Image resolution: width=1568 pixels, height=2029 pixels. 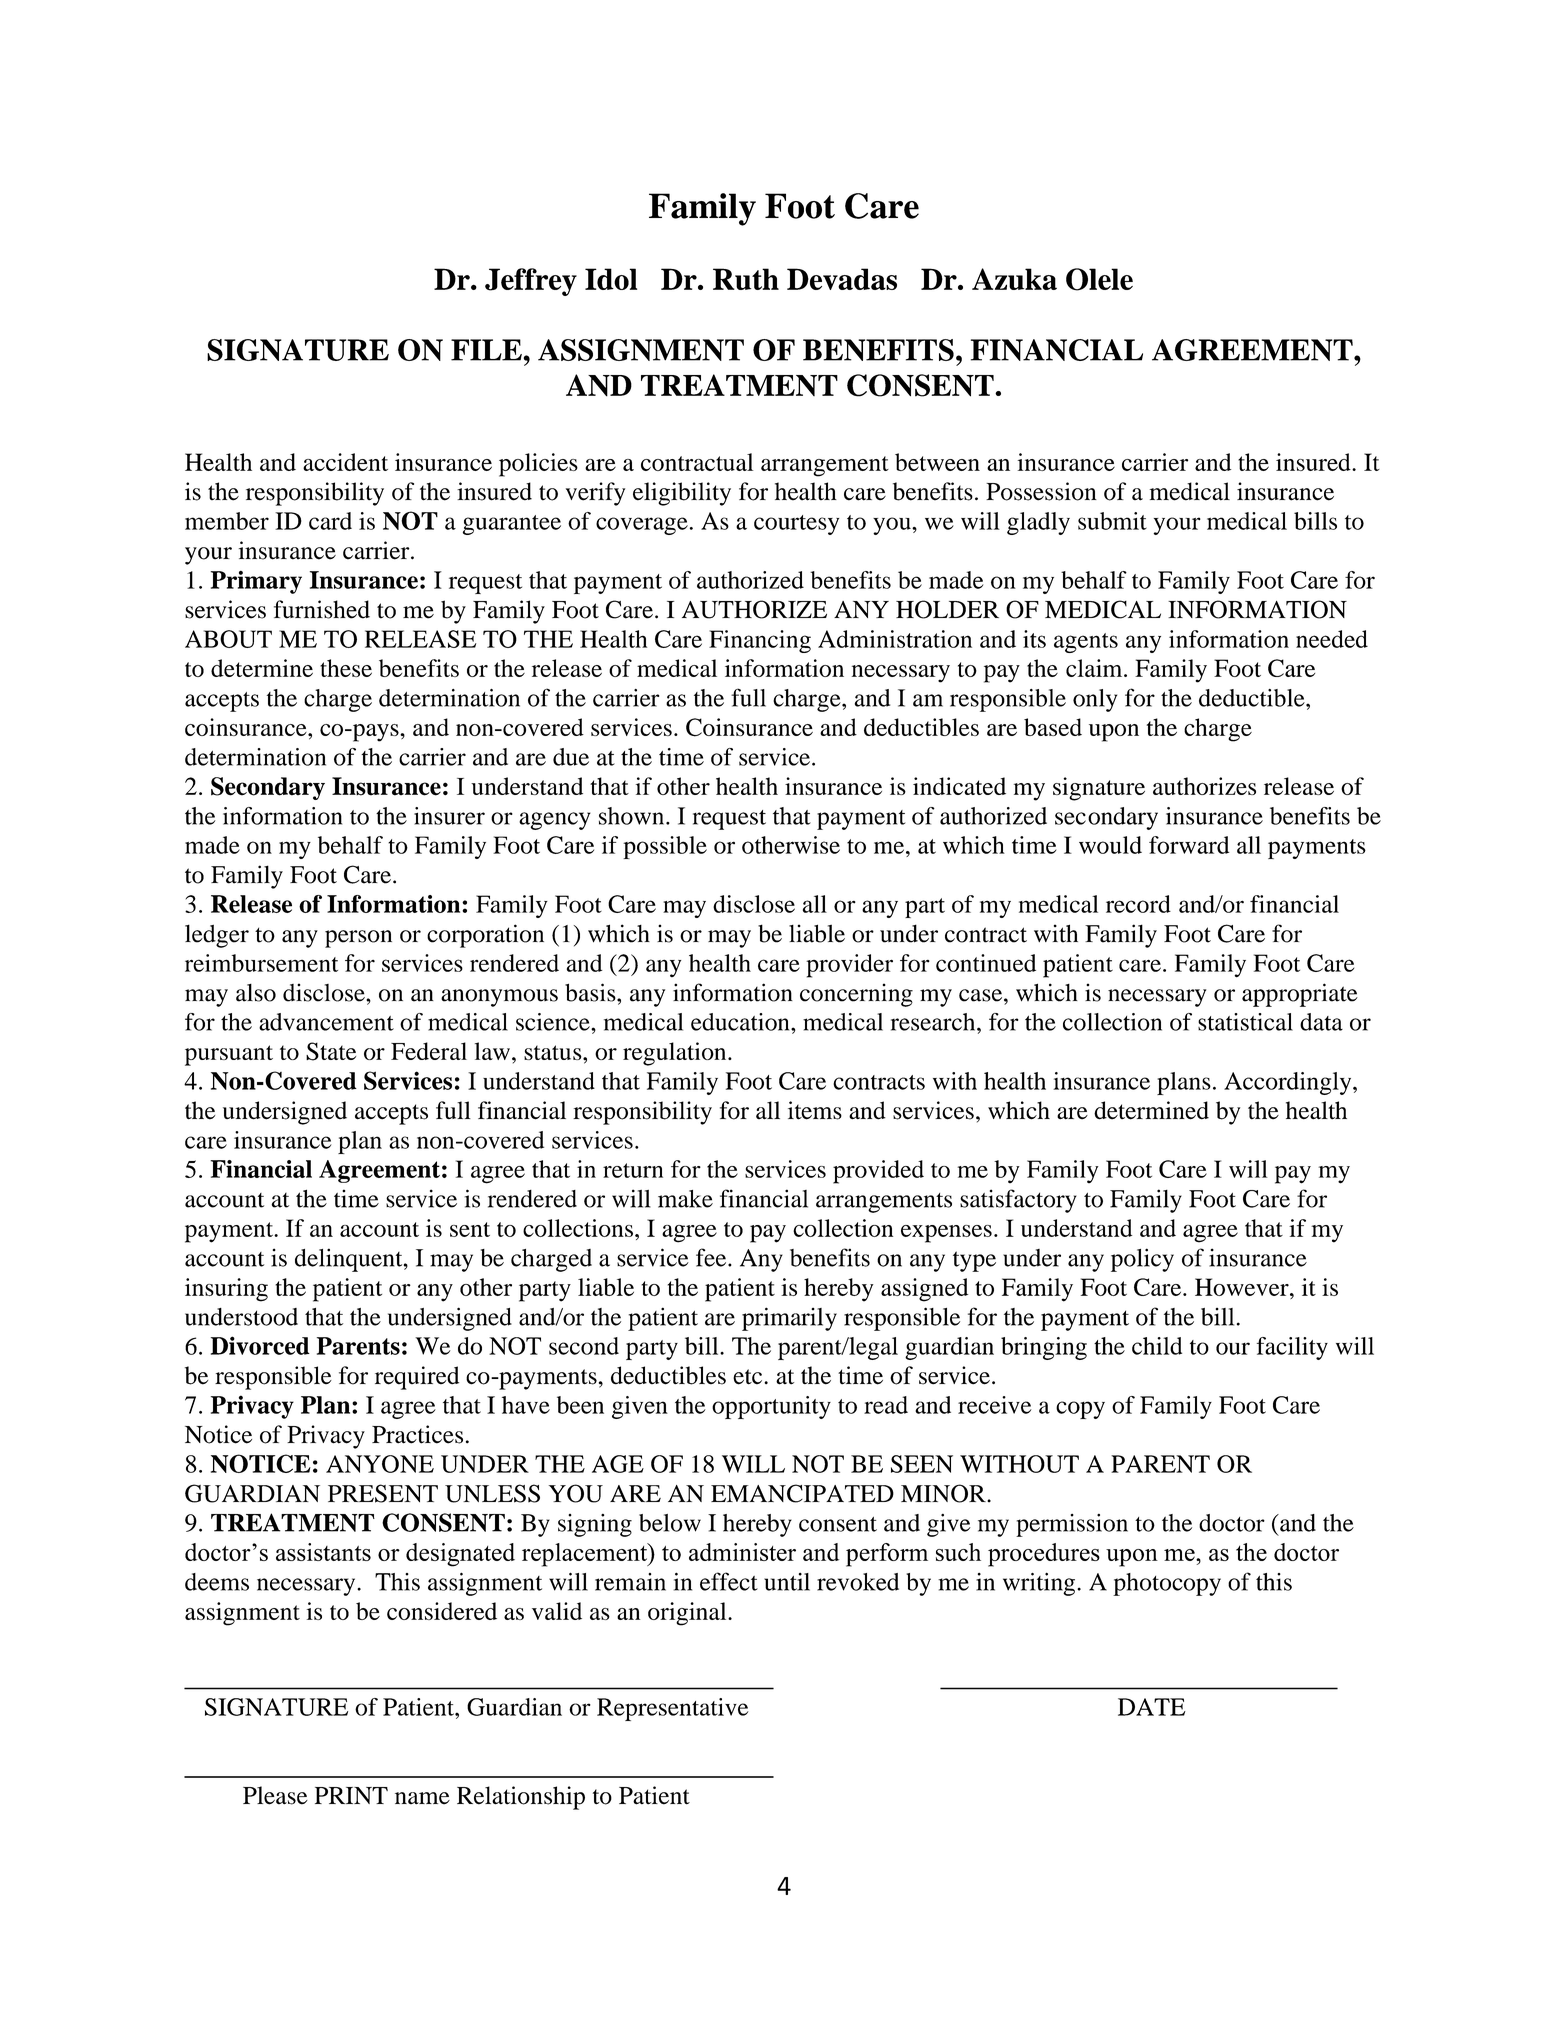 I want to click on State, so click(x=331, y=1051).
